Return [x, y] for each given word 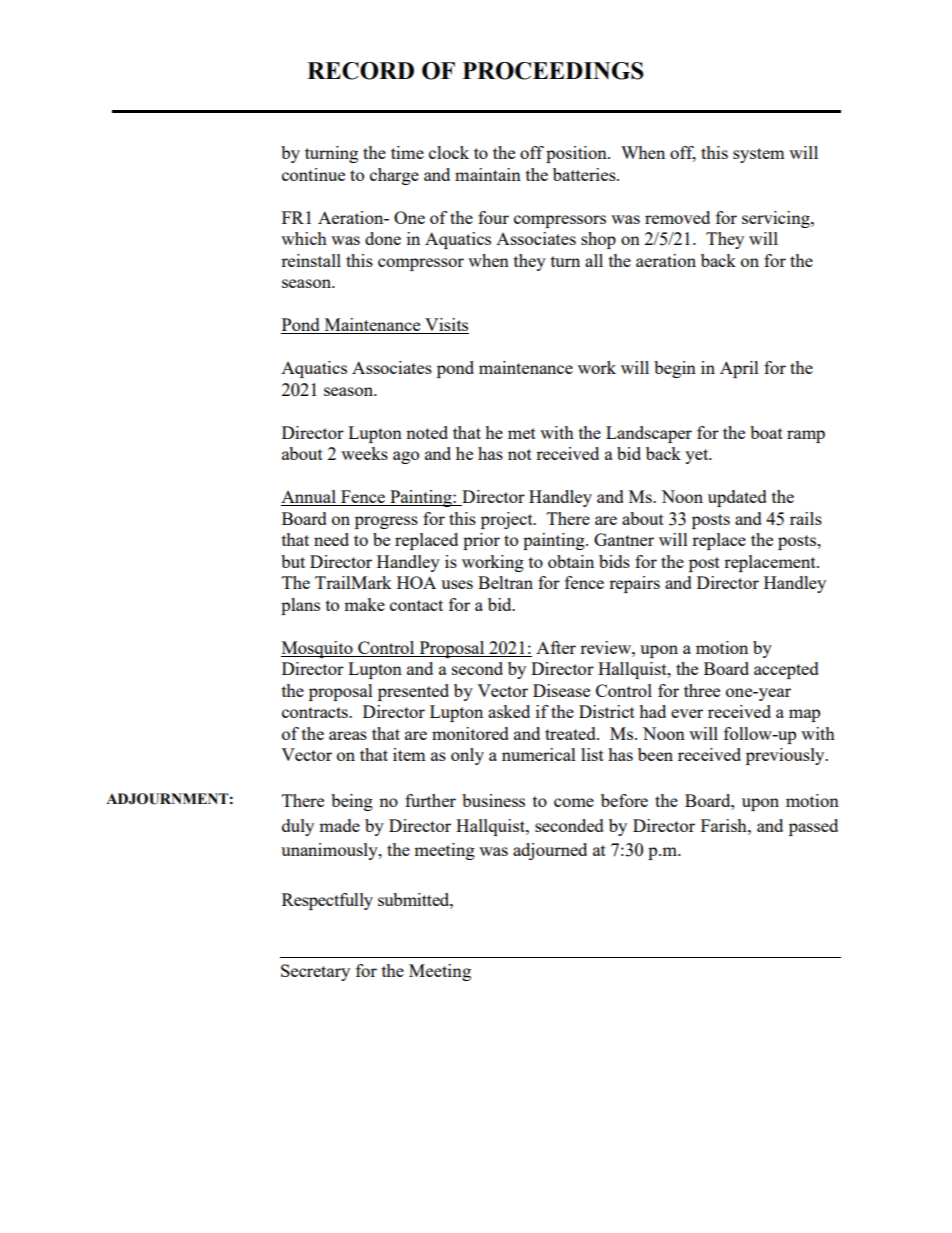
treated [571, 733]
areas [348, 735]
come [574, 802]
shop [598, 240]
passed [813, 827]
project [508, 520]
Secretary [315, 972]
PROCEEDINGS [553, 71]
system [759, 155]
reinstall [311, 260]
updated [737, 498]
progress [386, 522]
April [739, 369]
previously [786, 756]
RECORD [360, 71]
